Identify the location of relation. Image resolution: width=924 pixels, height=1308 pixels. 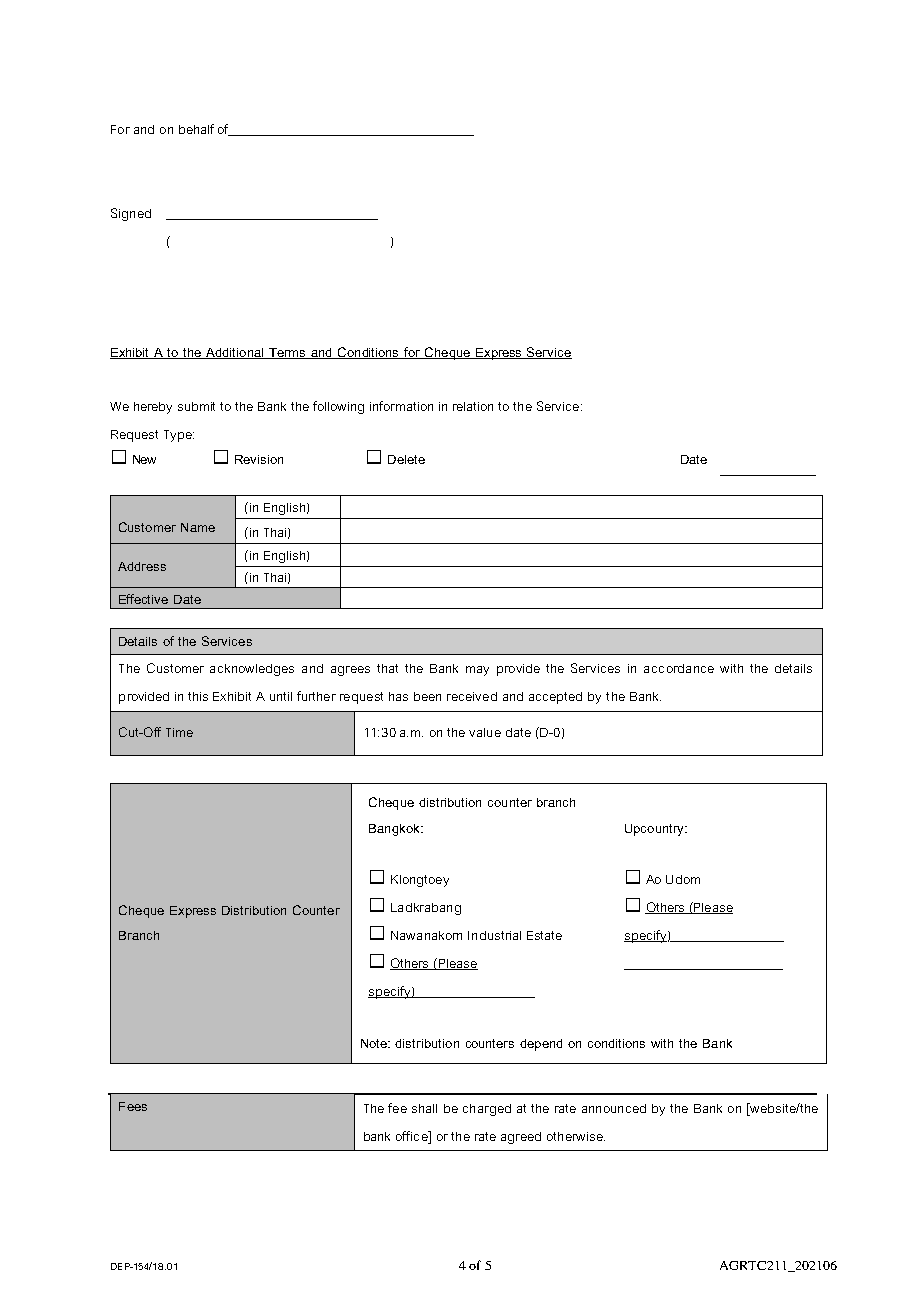
(473, 406).
